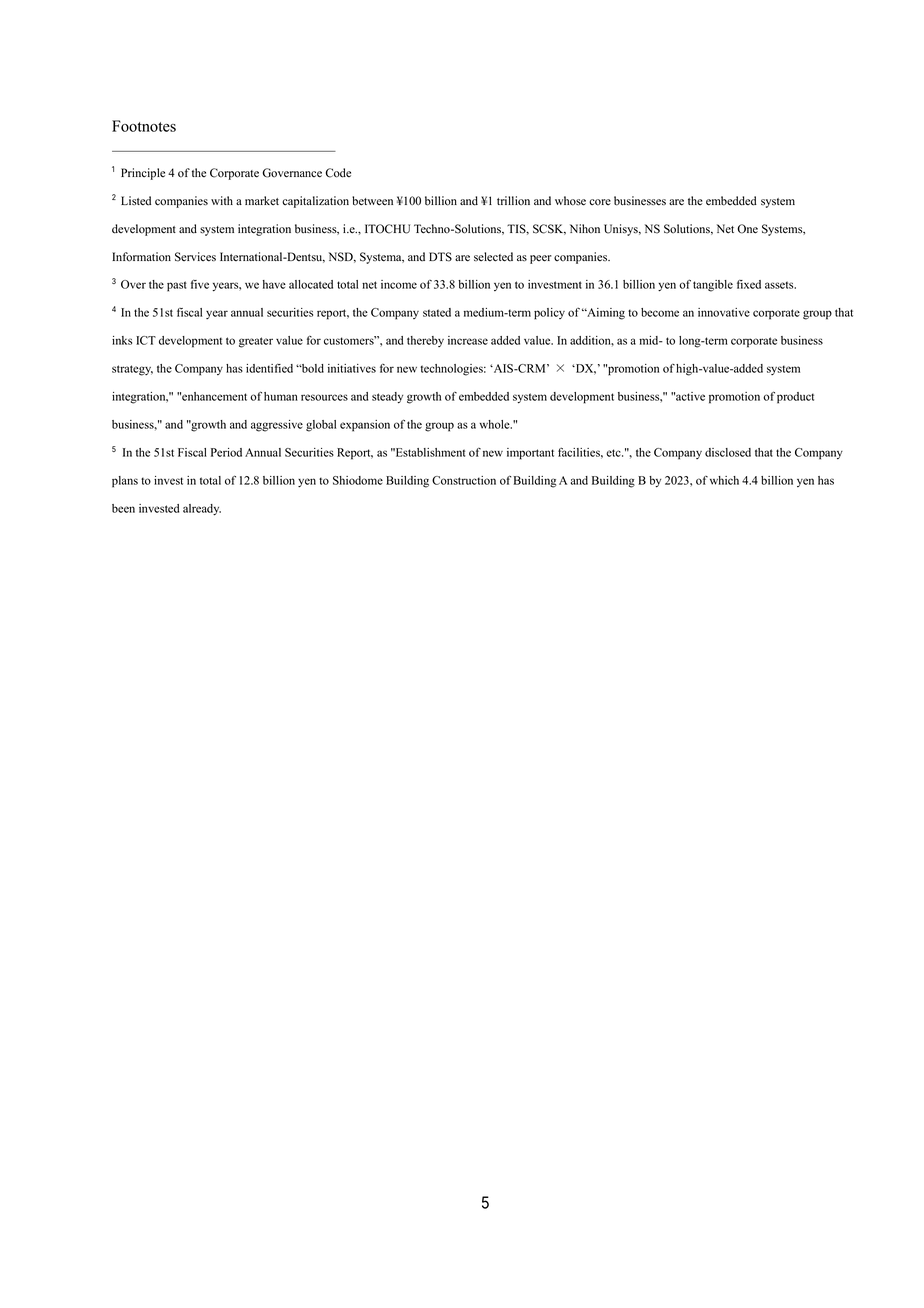 The width and height of the page is (924, 1308). What do you see at coordinates (513, 201) in the page?
I see `trillion` at bounding box center [513, 201].
